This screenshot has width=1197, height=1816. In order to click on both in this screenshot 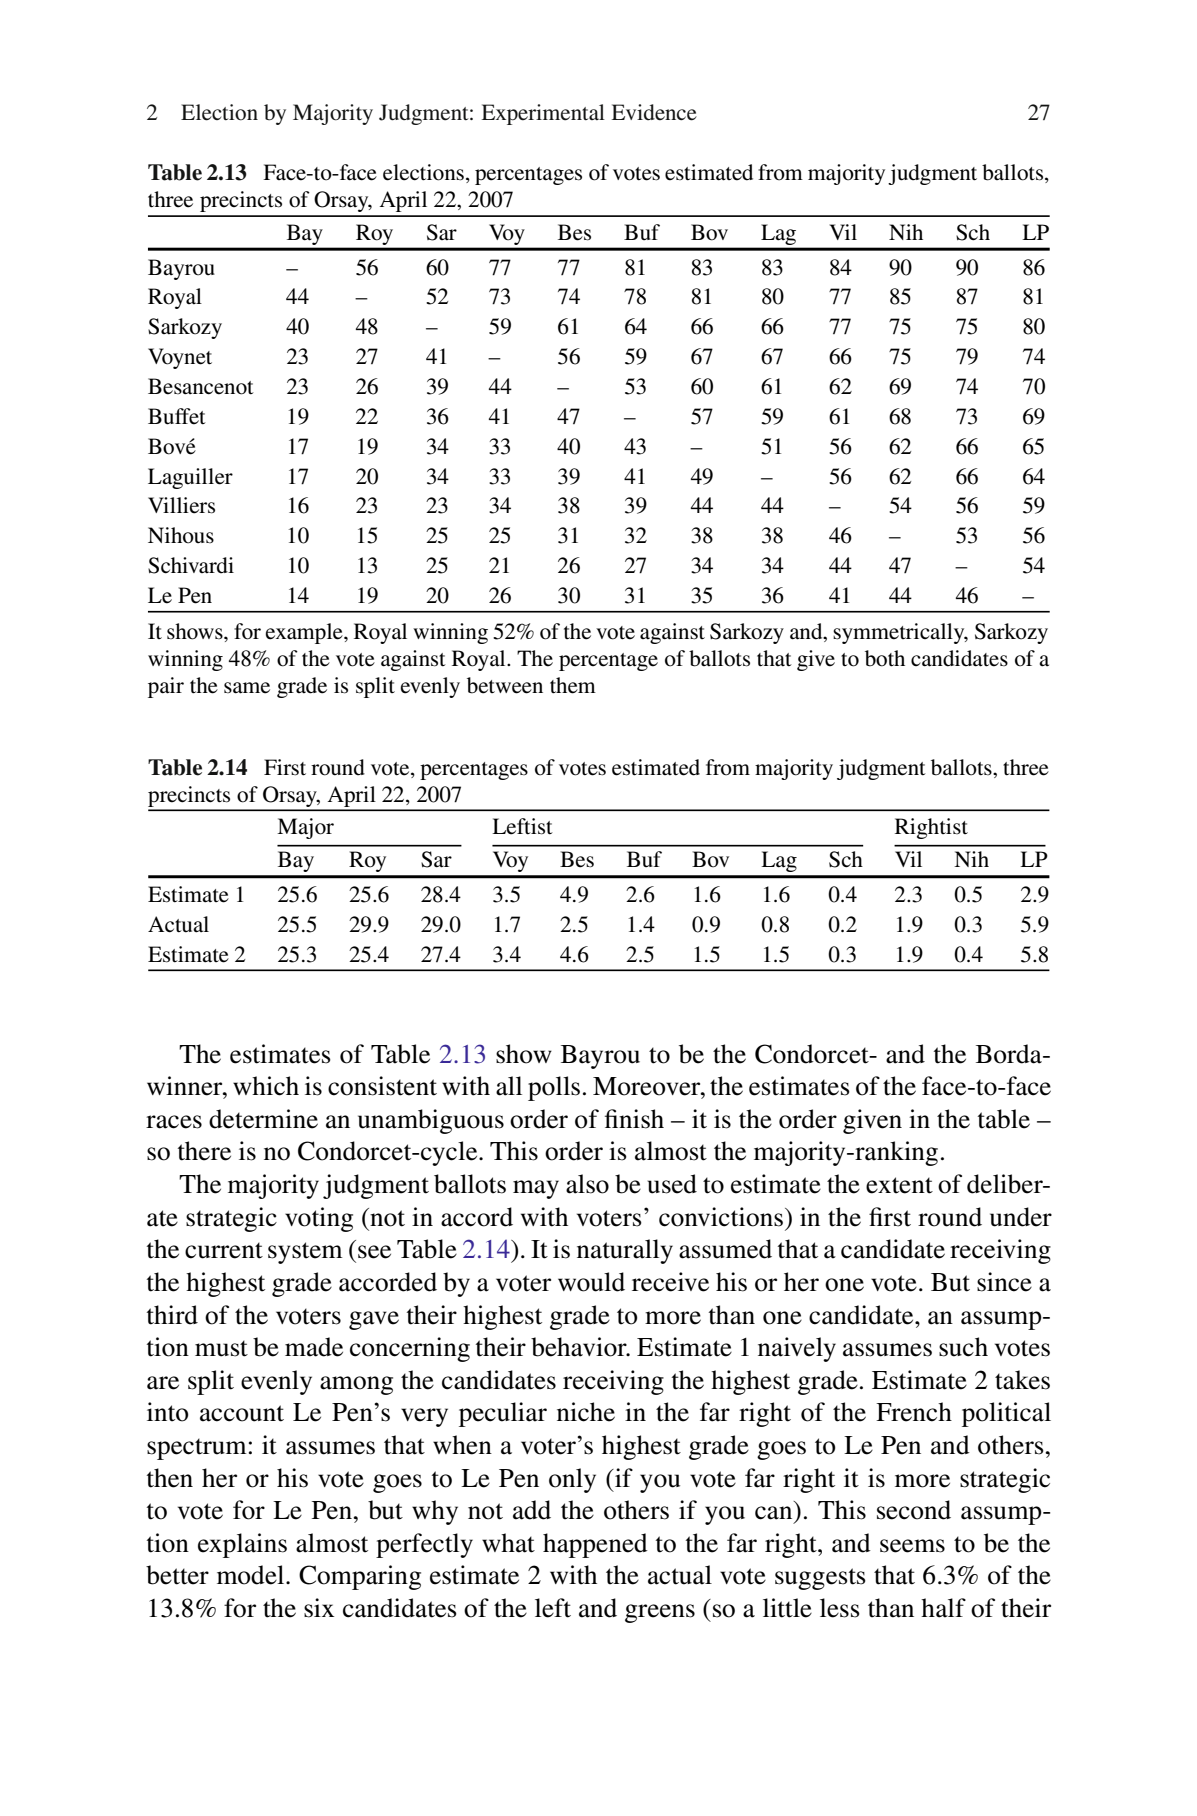, I will do `click(885, 658)`.
